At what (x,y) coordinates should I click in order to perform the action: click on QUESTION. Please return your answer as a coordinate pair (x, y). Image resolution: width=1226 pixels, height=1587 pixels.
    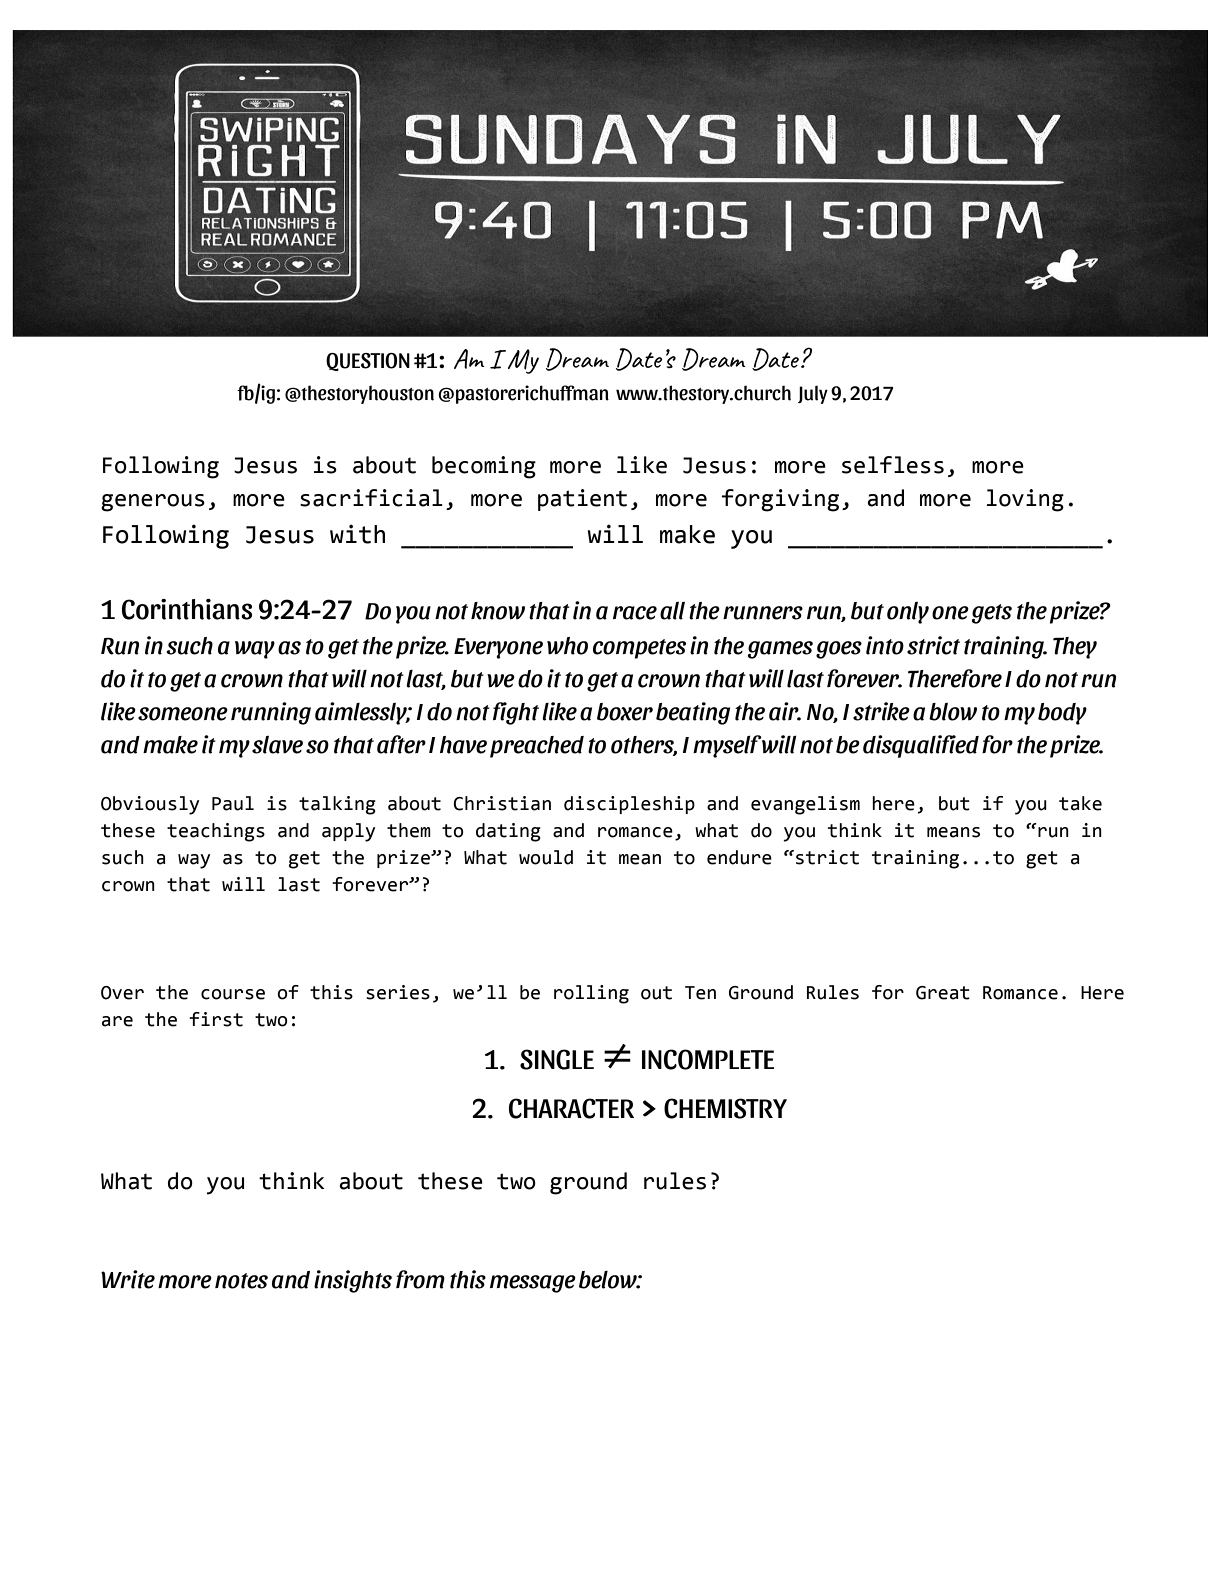
    Looking at the image, I should click on (368, 362).
